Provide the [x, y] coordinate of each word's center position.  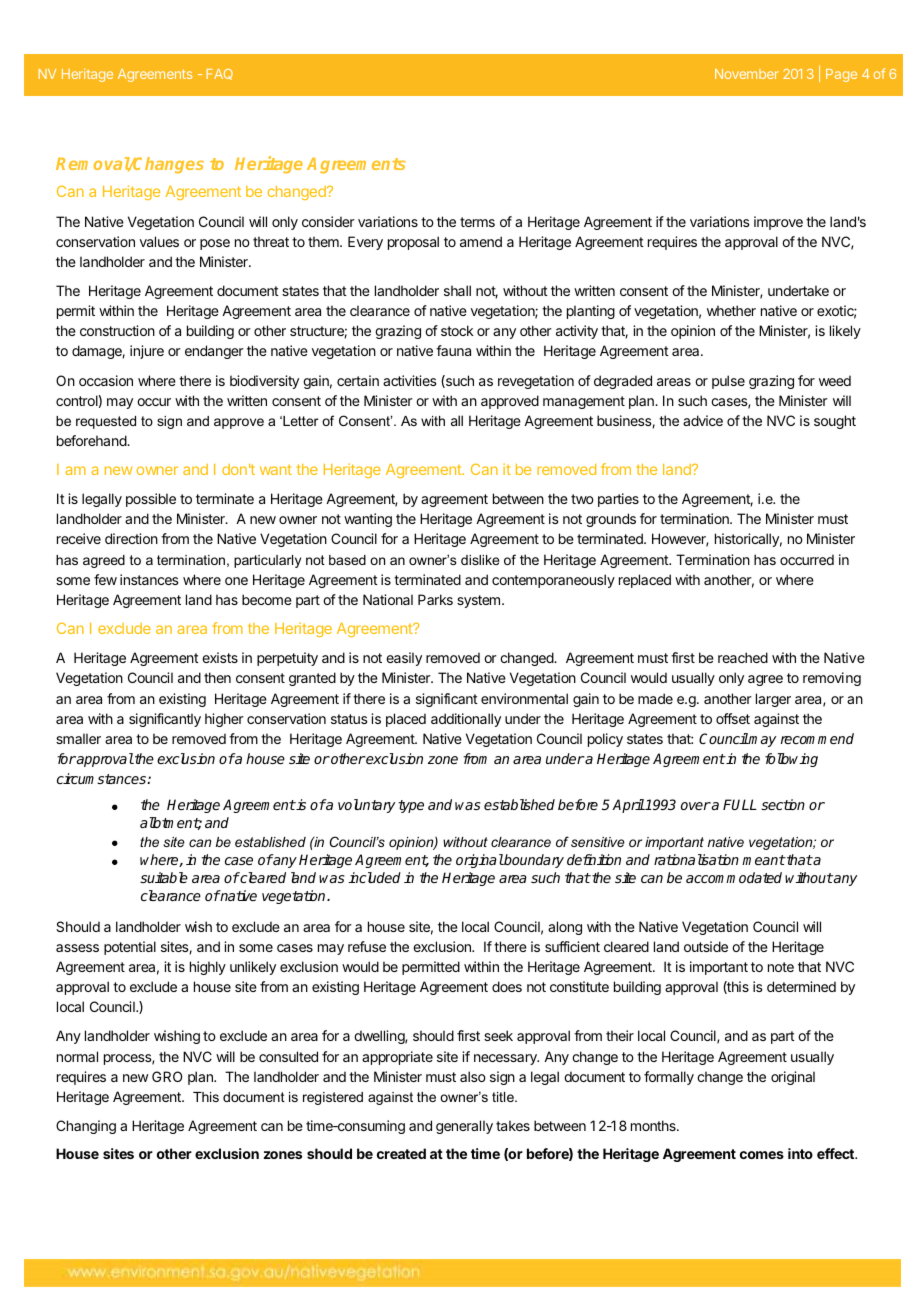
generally [464, 1127]
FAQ [220, 74]
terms [477, 222]
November [747, 74]
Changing [86, 1127]
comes [762, 1155]
